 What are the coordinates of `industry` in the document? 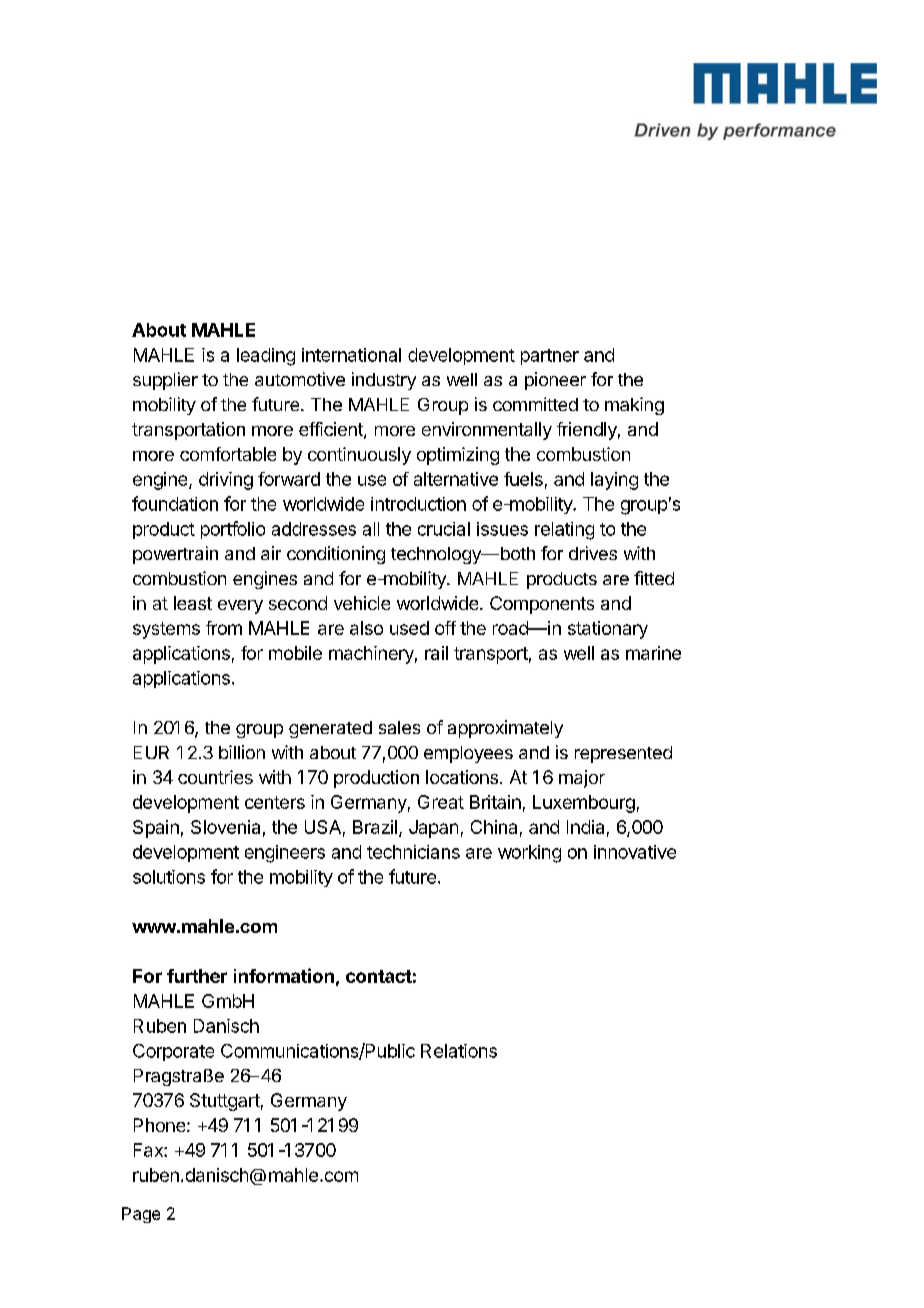 It's located at (384, 381).
